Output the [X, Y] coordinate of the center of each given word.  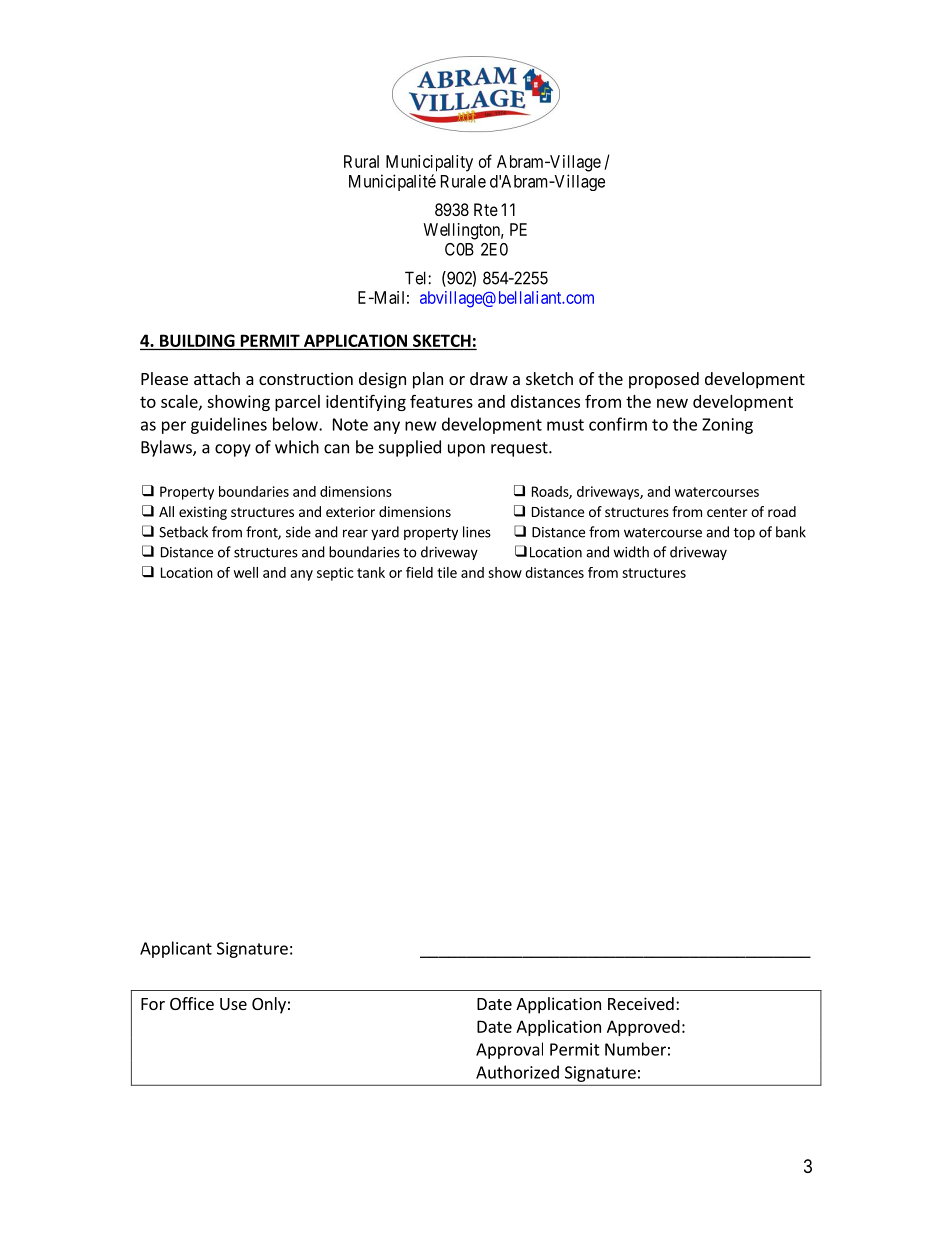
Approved [643, 1028]
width [631, 552]
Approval [509, 1050]
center [727, 512]
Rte [486, 209]
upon [466, 450]
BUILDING [197, 340]
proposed [664, 380]
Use [233, 1004]
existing [203, 513]
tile [447, 572]
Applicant [176, 949]
